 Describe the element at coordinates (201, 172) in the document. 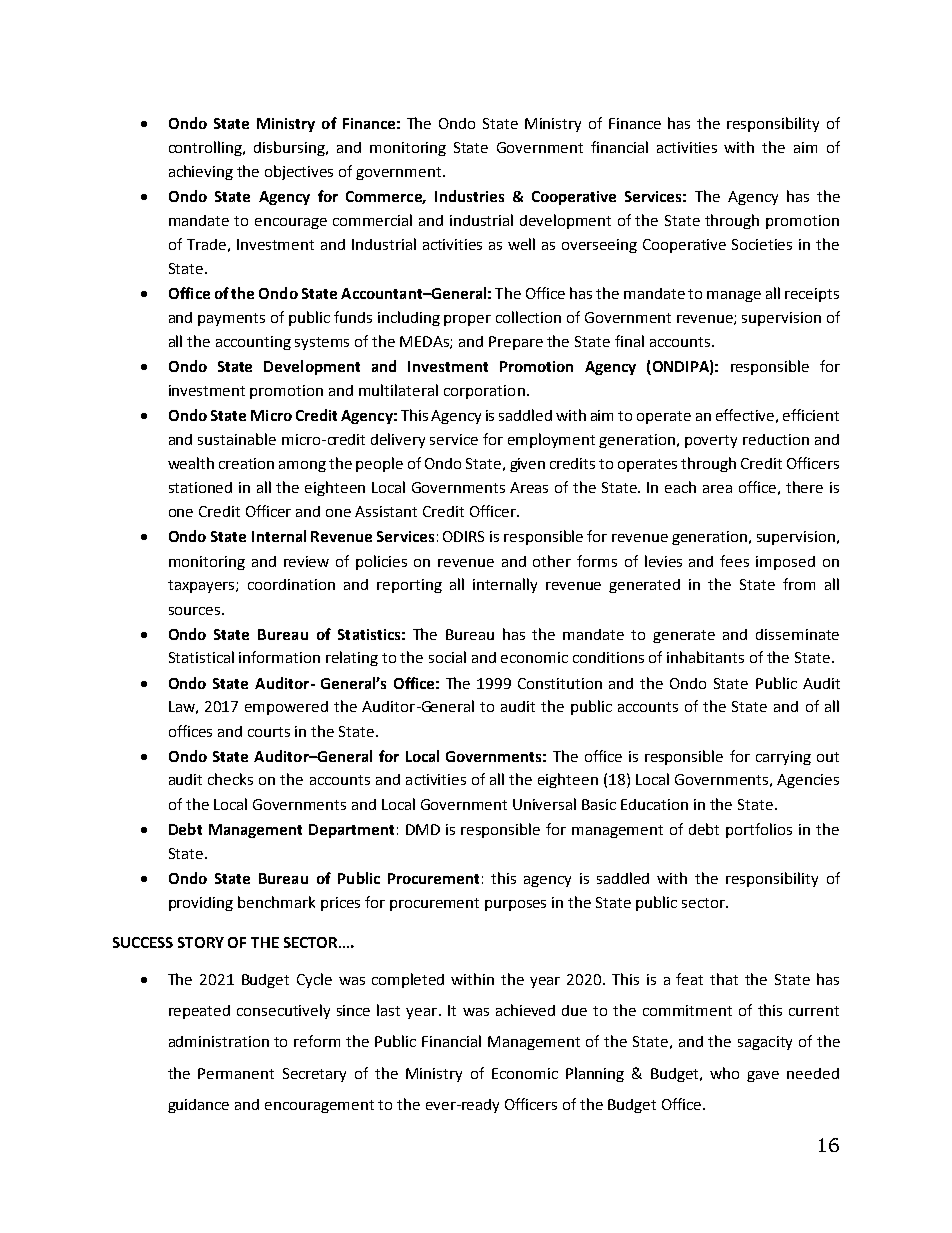

I see `achieving` at that location.
